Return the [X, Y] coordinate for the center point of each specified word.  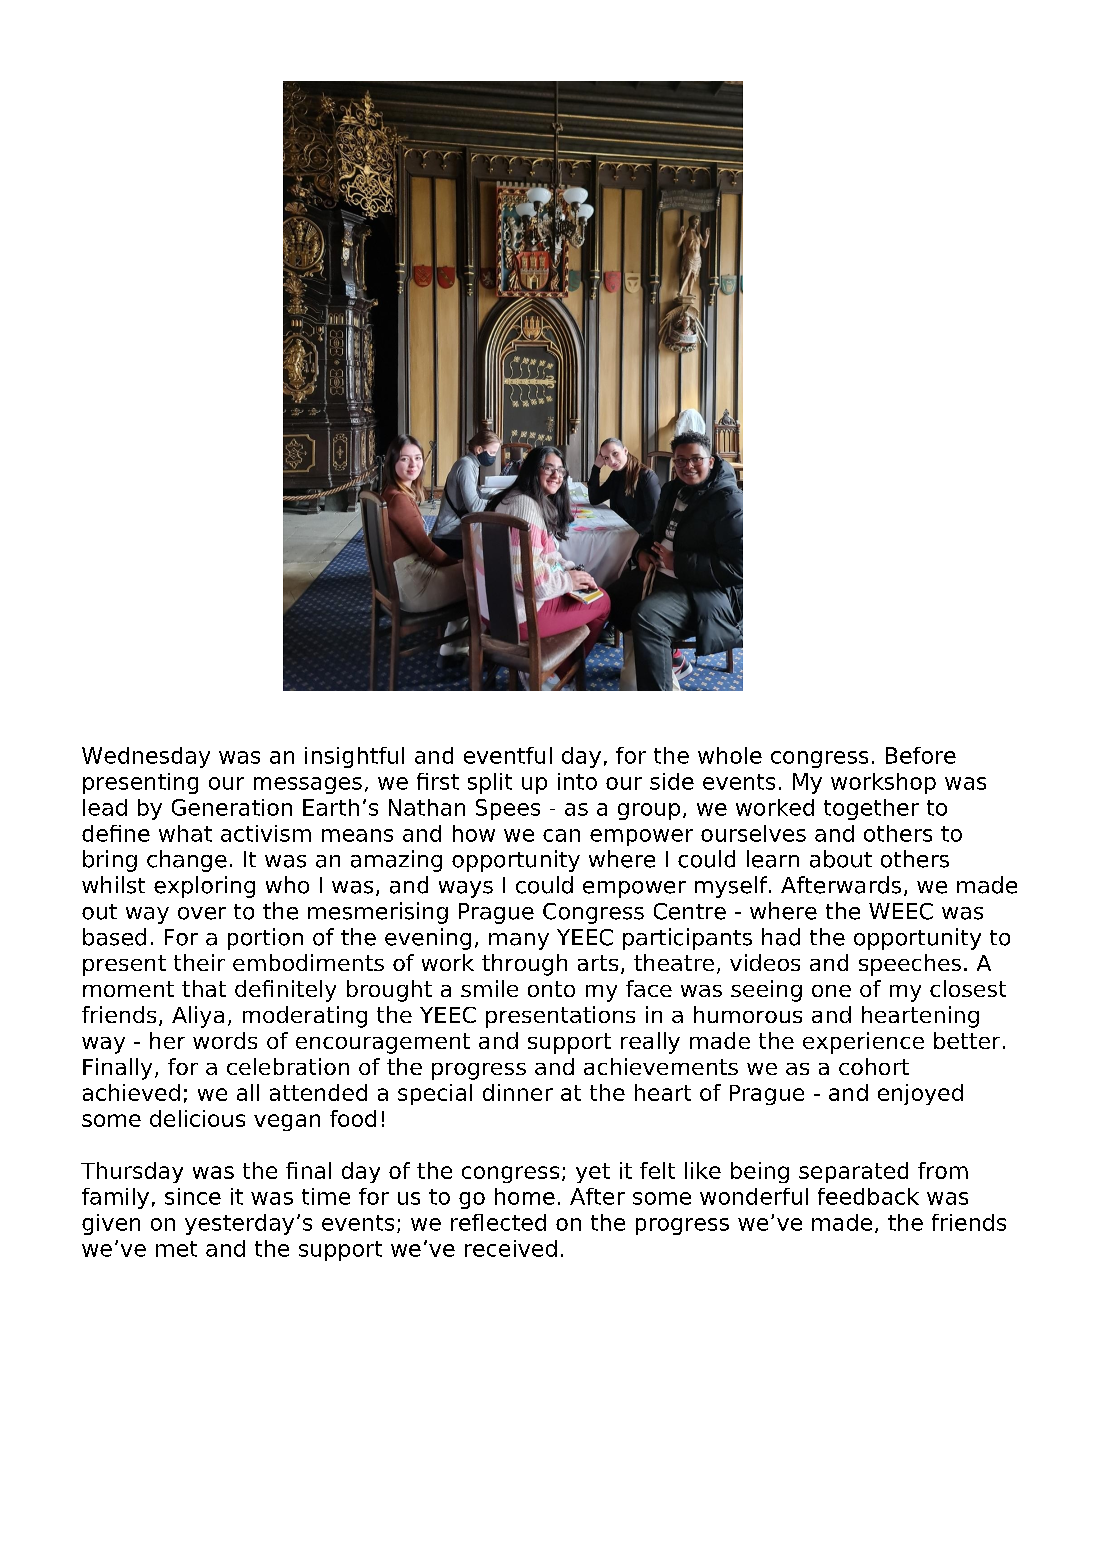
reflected [498, 1222]
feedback [868, 1196]
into [577, 781]
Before [921, 755]
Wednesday [146, 757]
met [176, 1249]
